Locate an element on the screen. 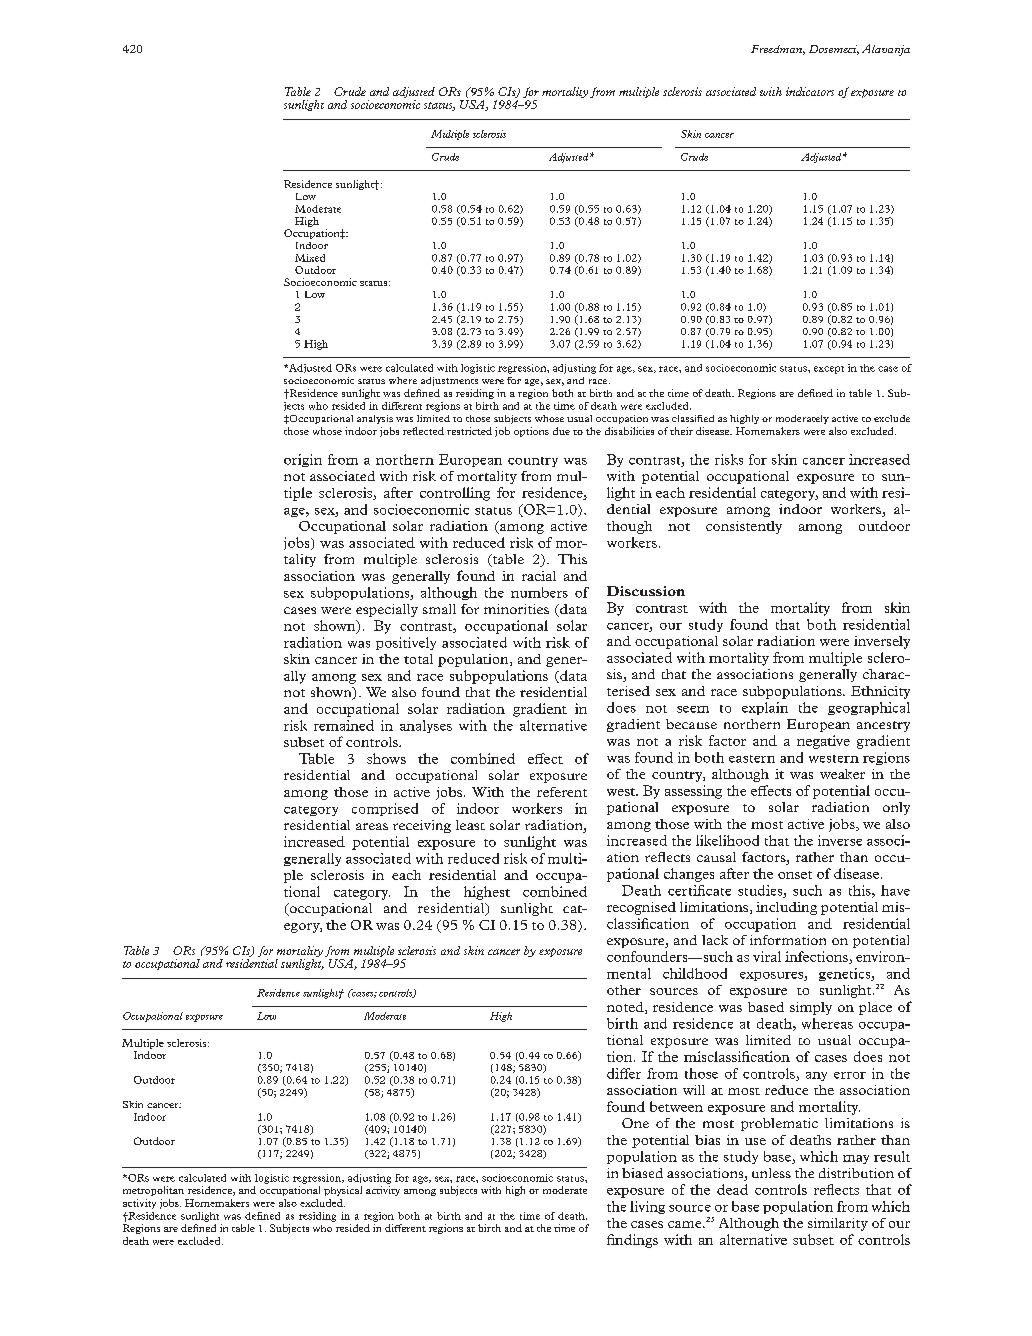 The width and height of the screenshot is (1032, 1336). except is located at coordinates (829, 370).
